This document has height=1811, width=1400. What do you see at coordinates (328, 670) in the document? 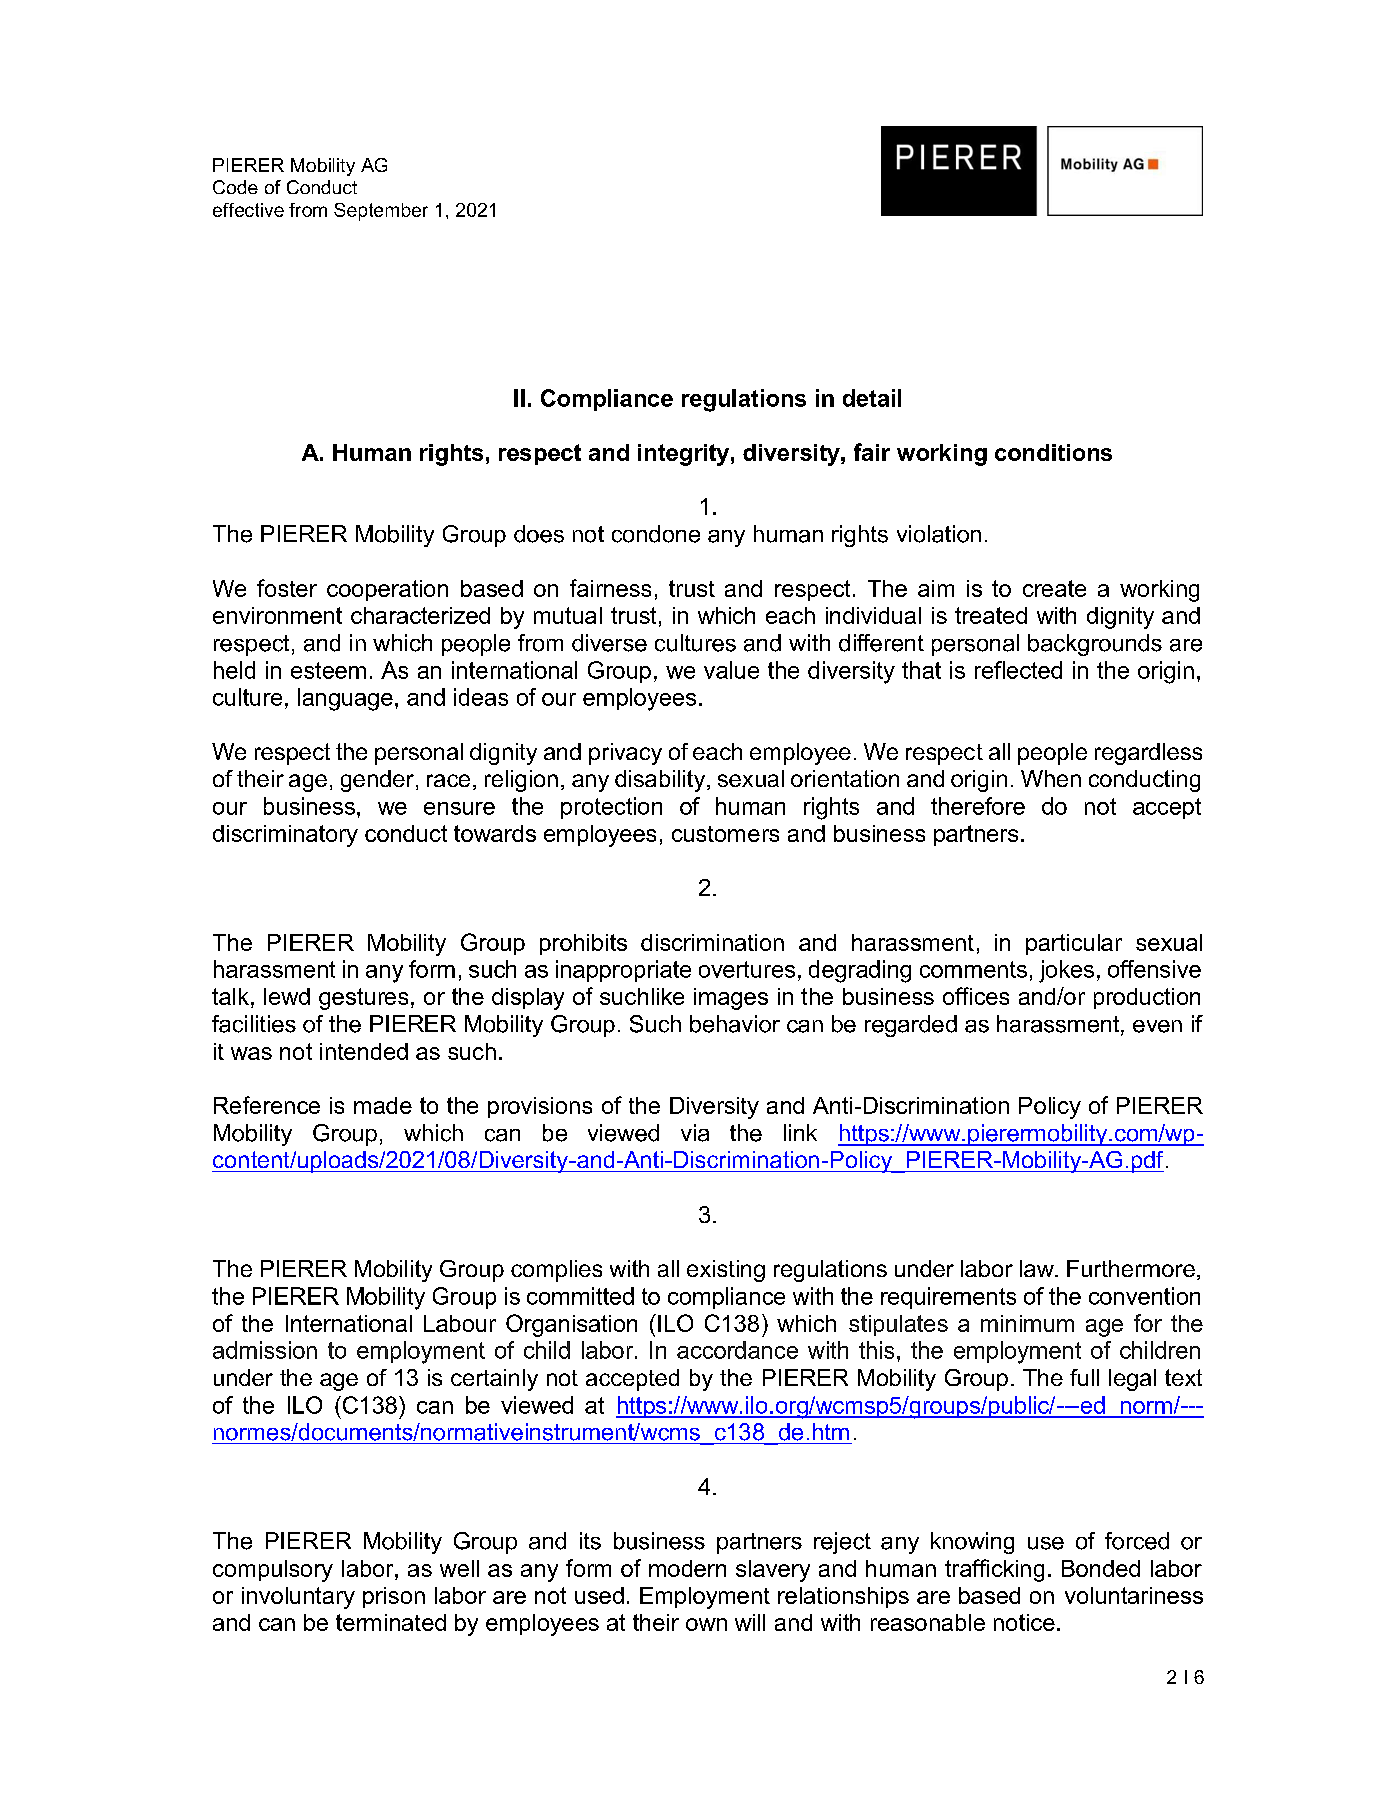
I see `esteem` at bounding box center [328, 670].
